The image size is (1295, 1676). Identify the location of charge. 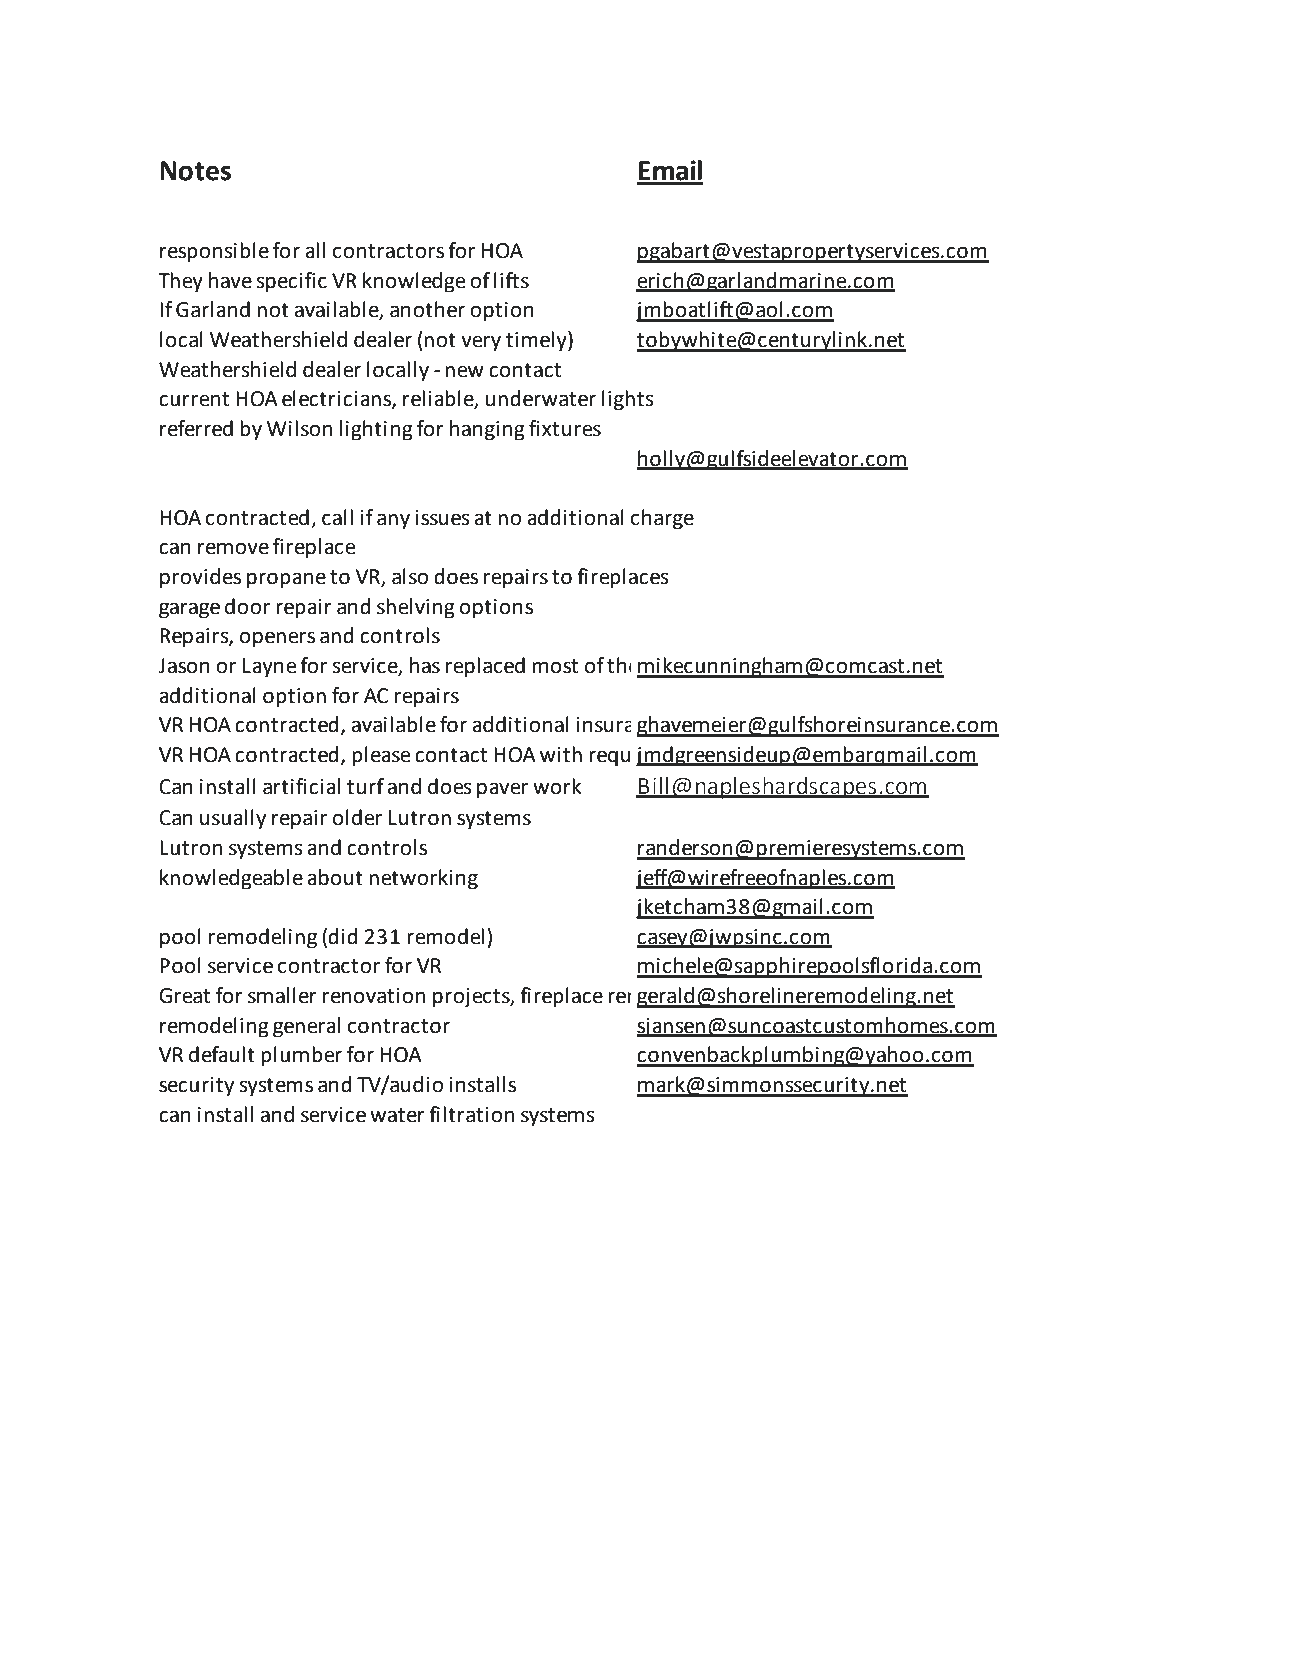
(662, 519).
